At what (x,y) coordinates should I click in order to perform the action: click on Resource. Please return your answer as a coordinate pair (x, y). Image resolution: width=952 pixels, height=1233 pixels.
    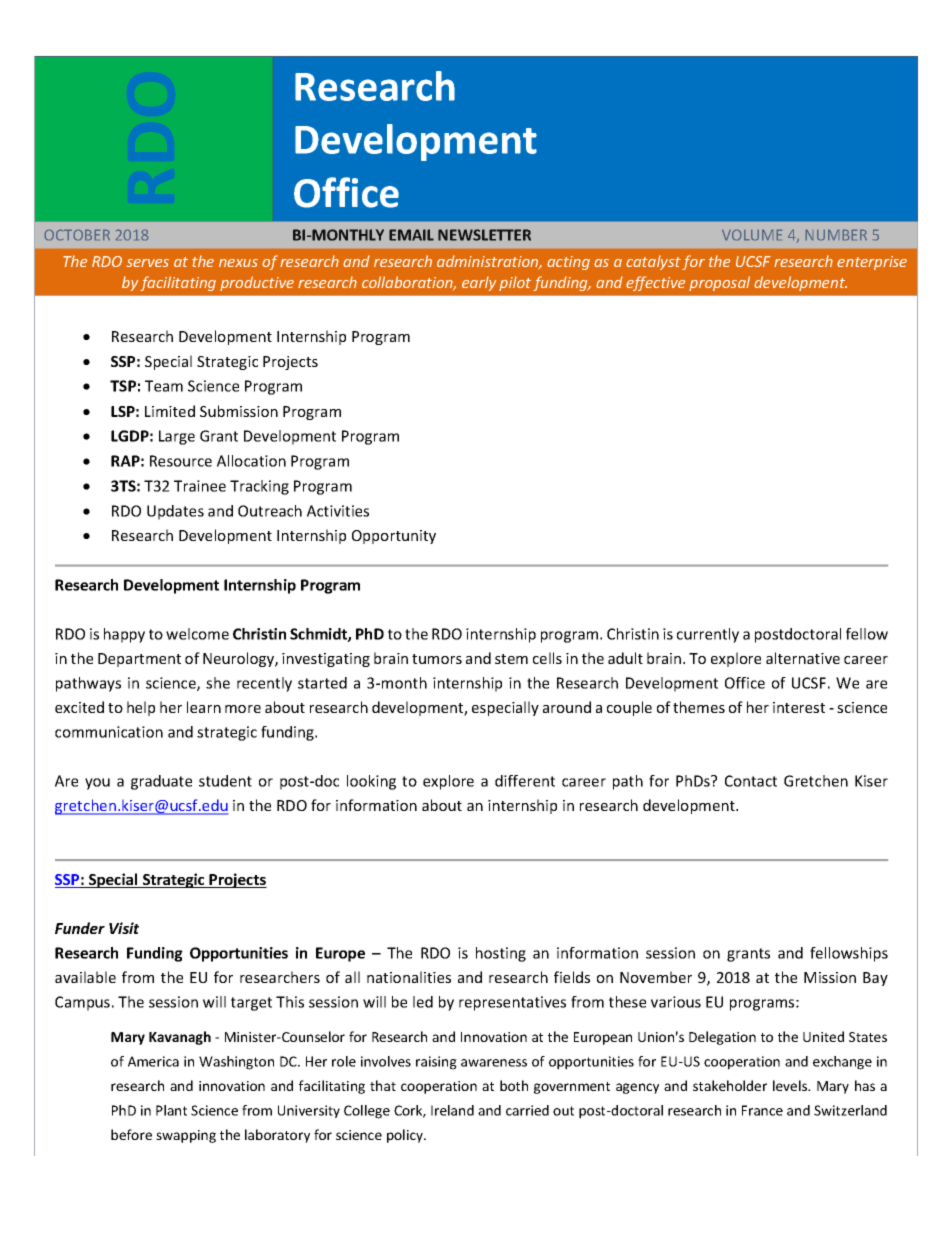
    Looking at the image, I should click on (181, 461).
